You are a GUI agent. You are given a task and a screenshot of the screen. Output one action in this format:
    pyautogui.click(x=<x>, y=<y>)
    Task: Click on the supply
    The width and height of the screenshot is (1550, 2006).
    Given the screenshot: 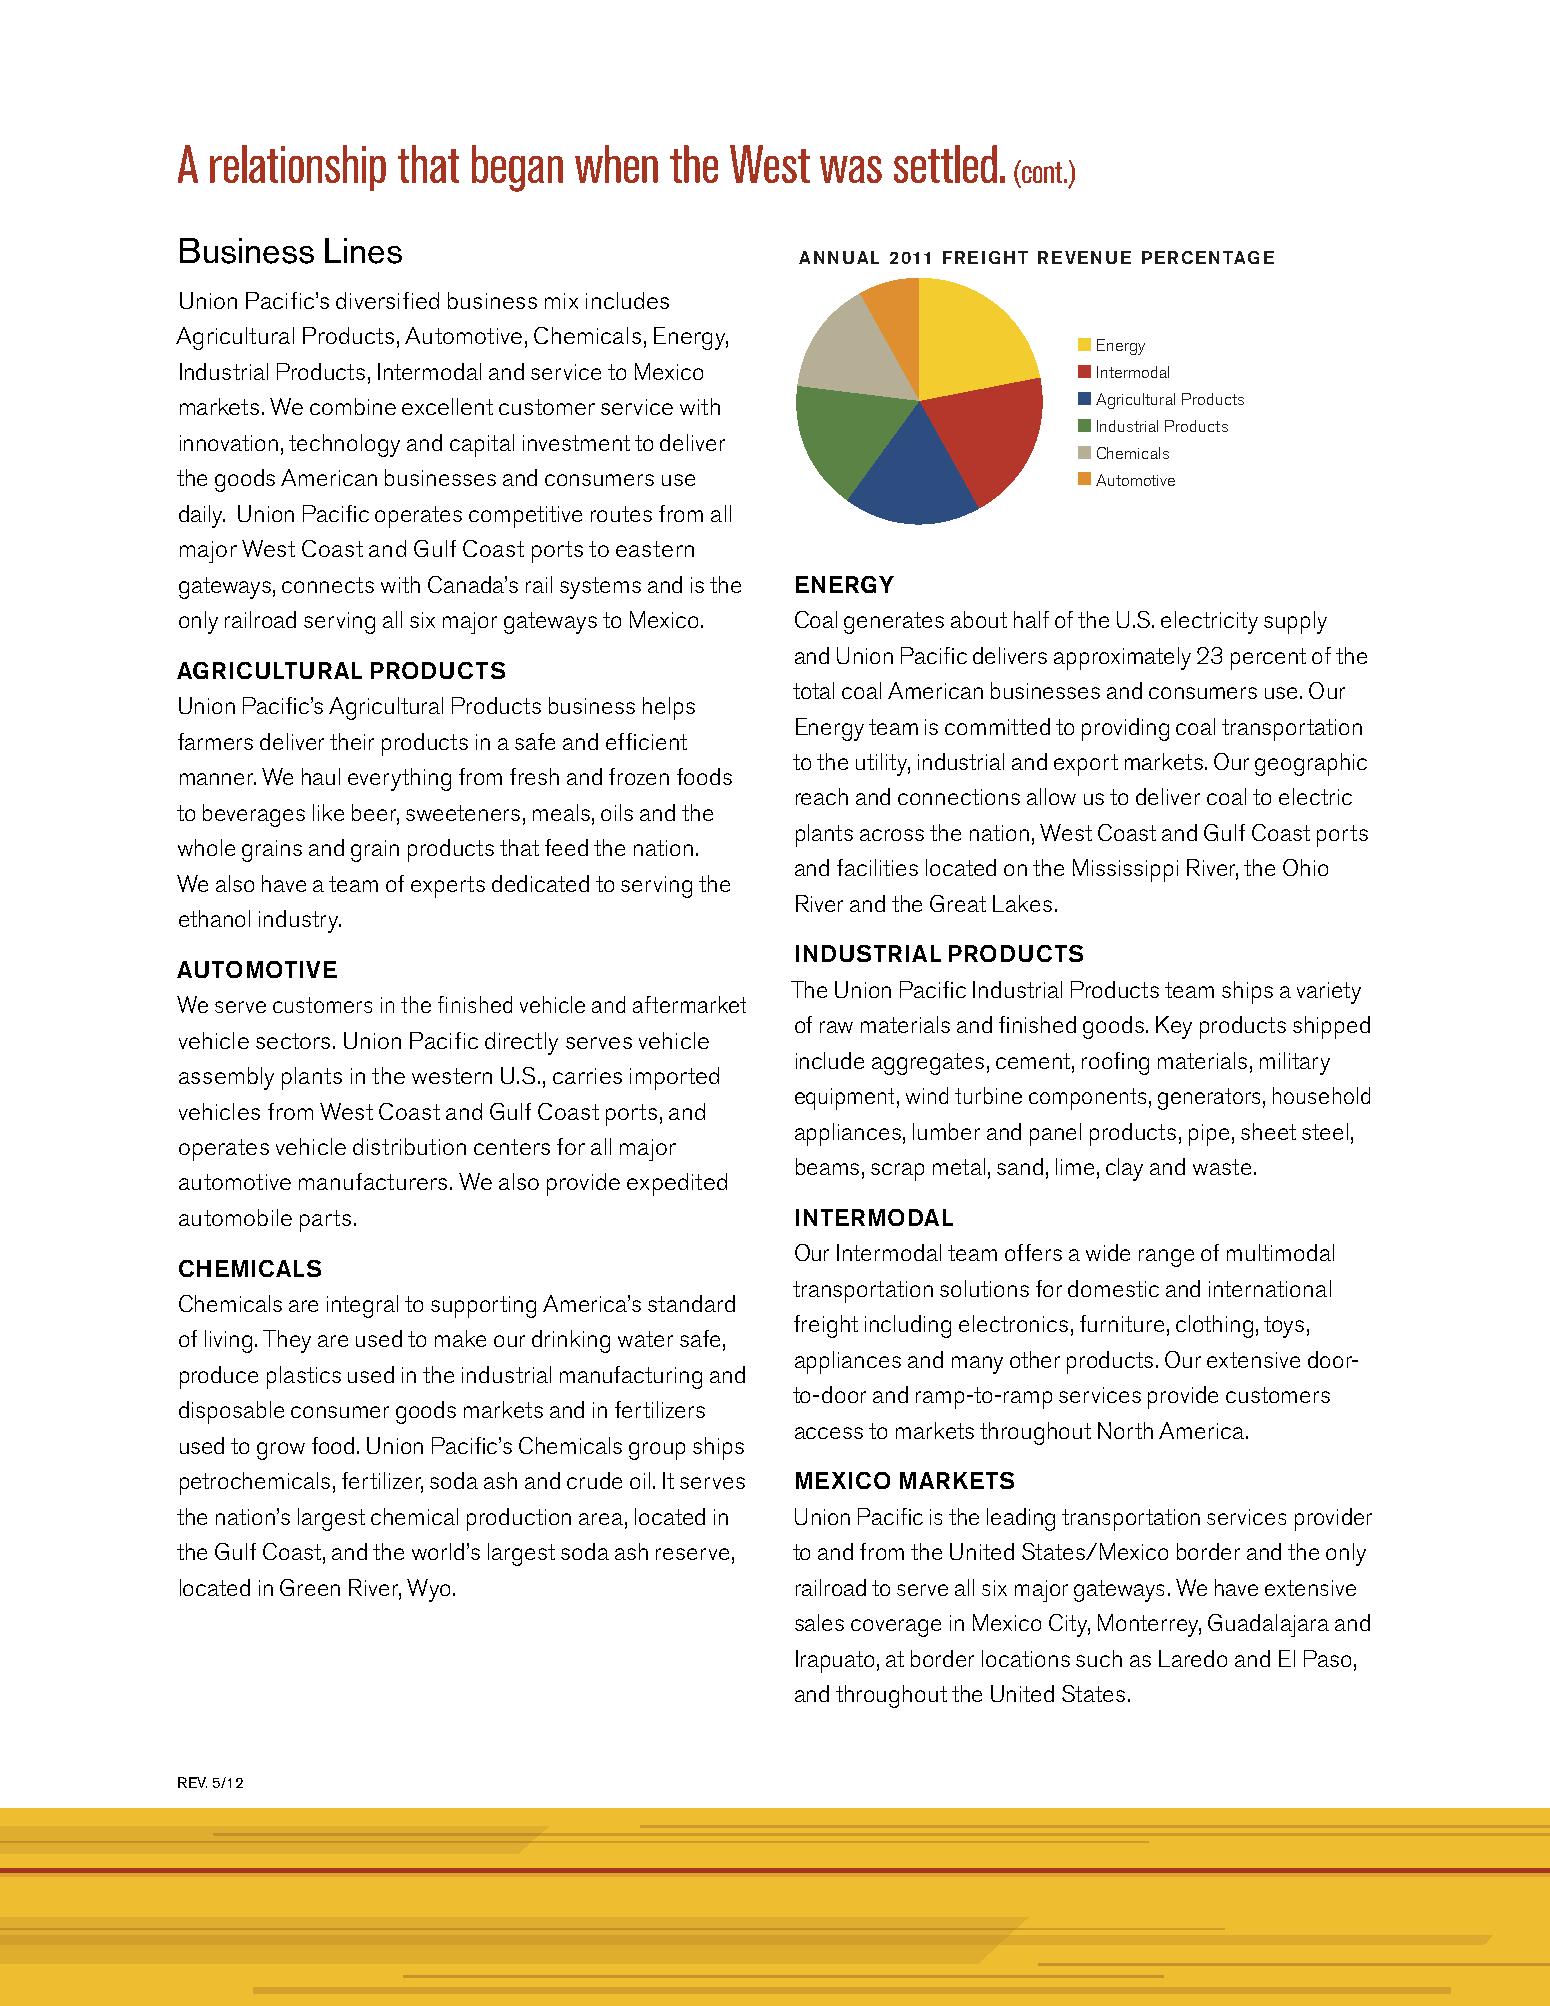 What is the action you would take?
    pyautogui.click(x=1295, y=622)
